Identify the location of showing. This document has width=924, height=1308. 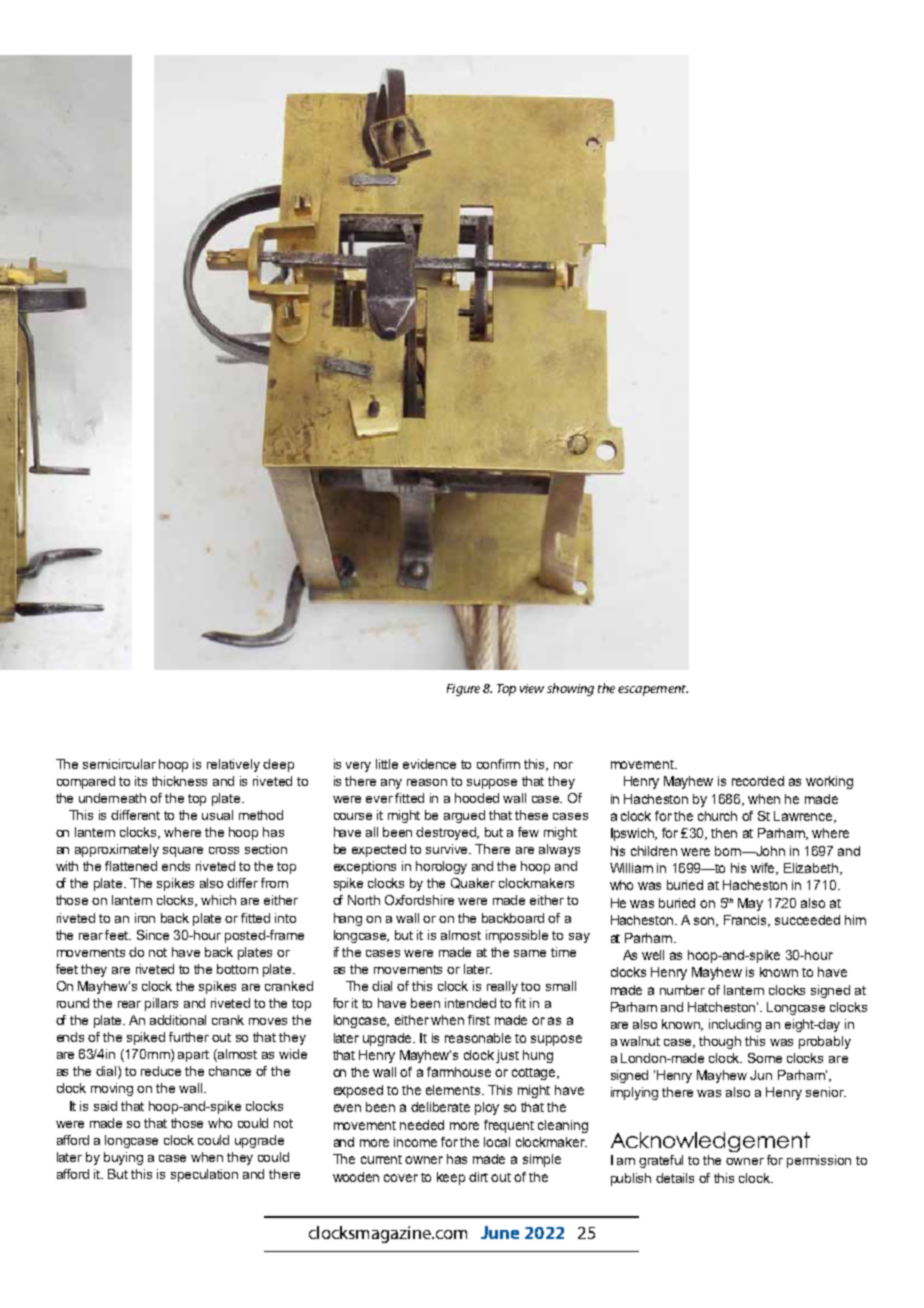
(570, 689).
